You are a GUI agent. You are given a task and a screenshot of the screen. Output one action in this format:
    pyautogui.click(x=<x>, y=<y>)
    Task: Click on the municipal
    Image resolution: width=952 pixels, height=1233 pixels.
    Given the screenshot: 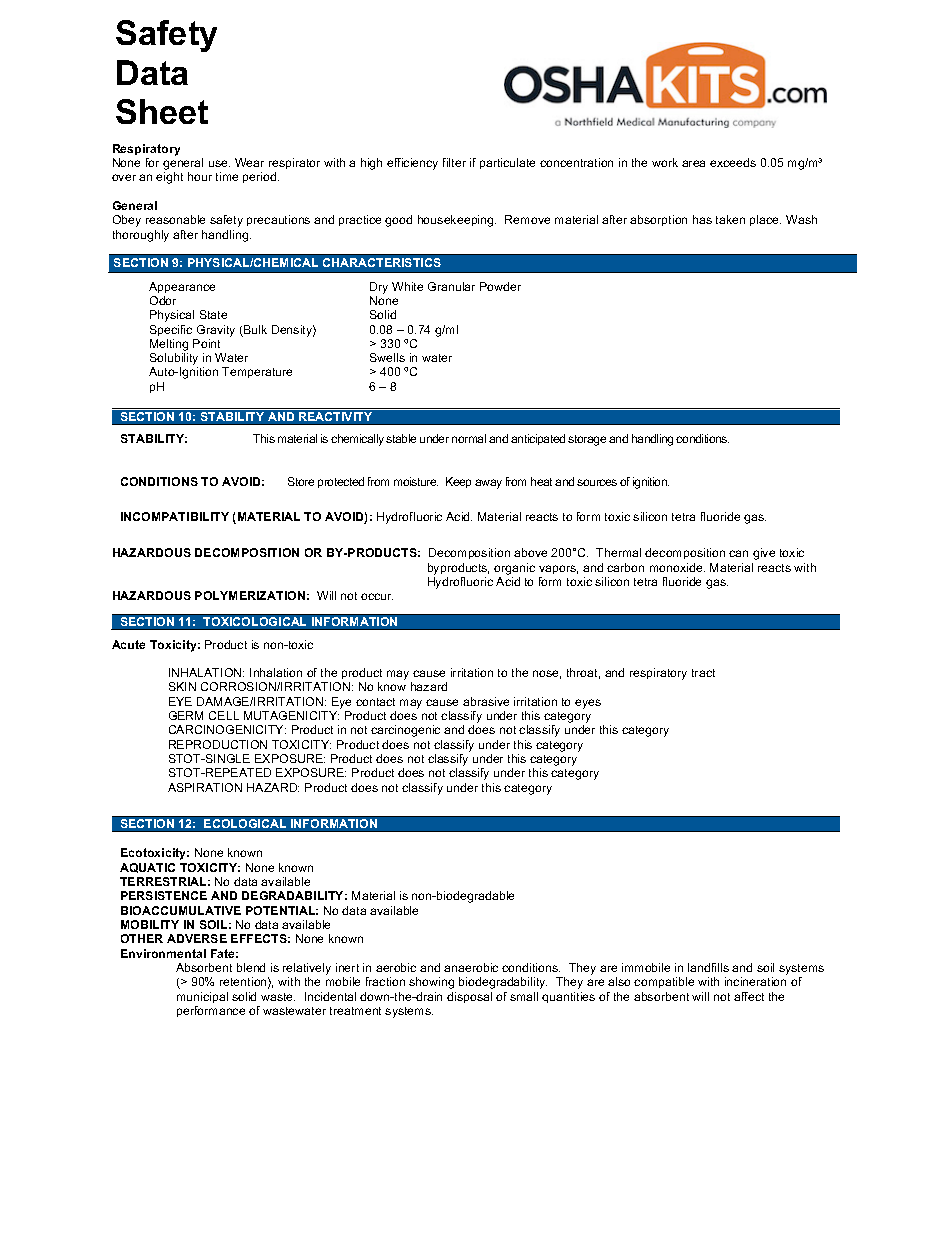 What is the action you would take?
    pyautogui.click(x=202, y=997)
